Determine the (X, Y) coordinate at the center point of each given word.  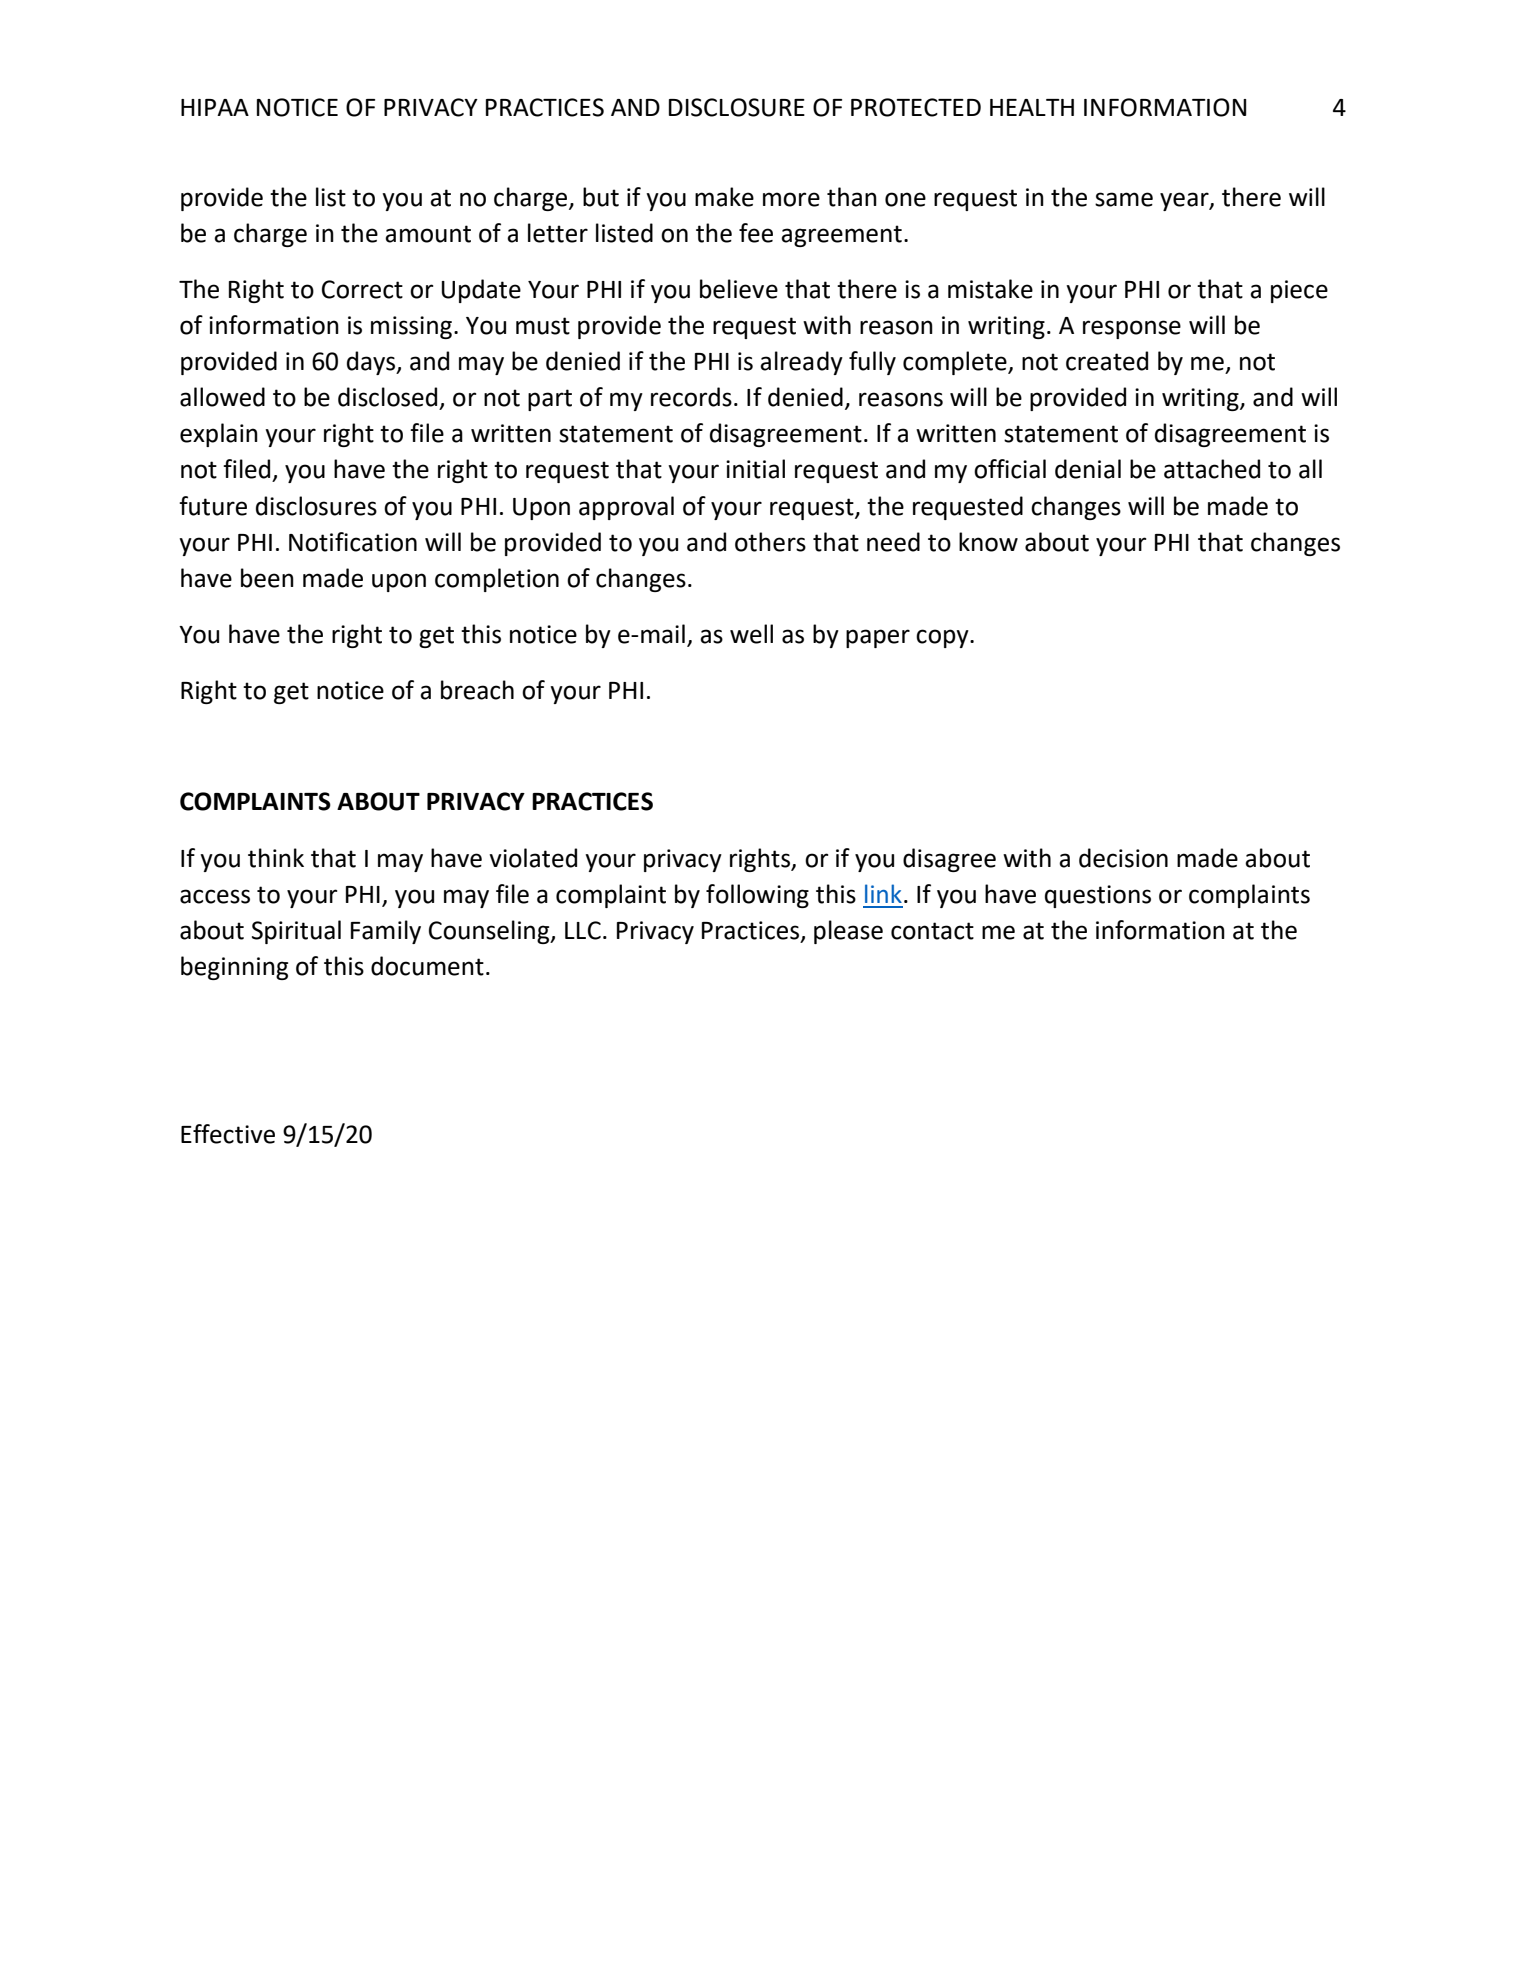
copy (943, 638)
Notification (353, 542)
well (751, 634)
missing (411, 327)
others (770, 542)
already (801, 363)
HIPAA (215, 107)
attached (1212, 469)
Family (386, 932)
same (1124, 199)
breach (477, 690)
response (1132, 329)
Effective (228, 1134)
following (757, 896)
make (724, 197)
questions (1098, 896)
